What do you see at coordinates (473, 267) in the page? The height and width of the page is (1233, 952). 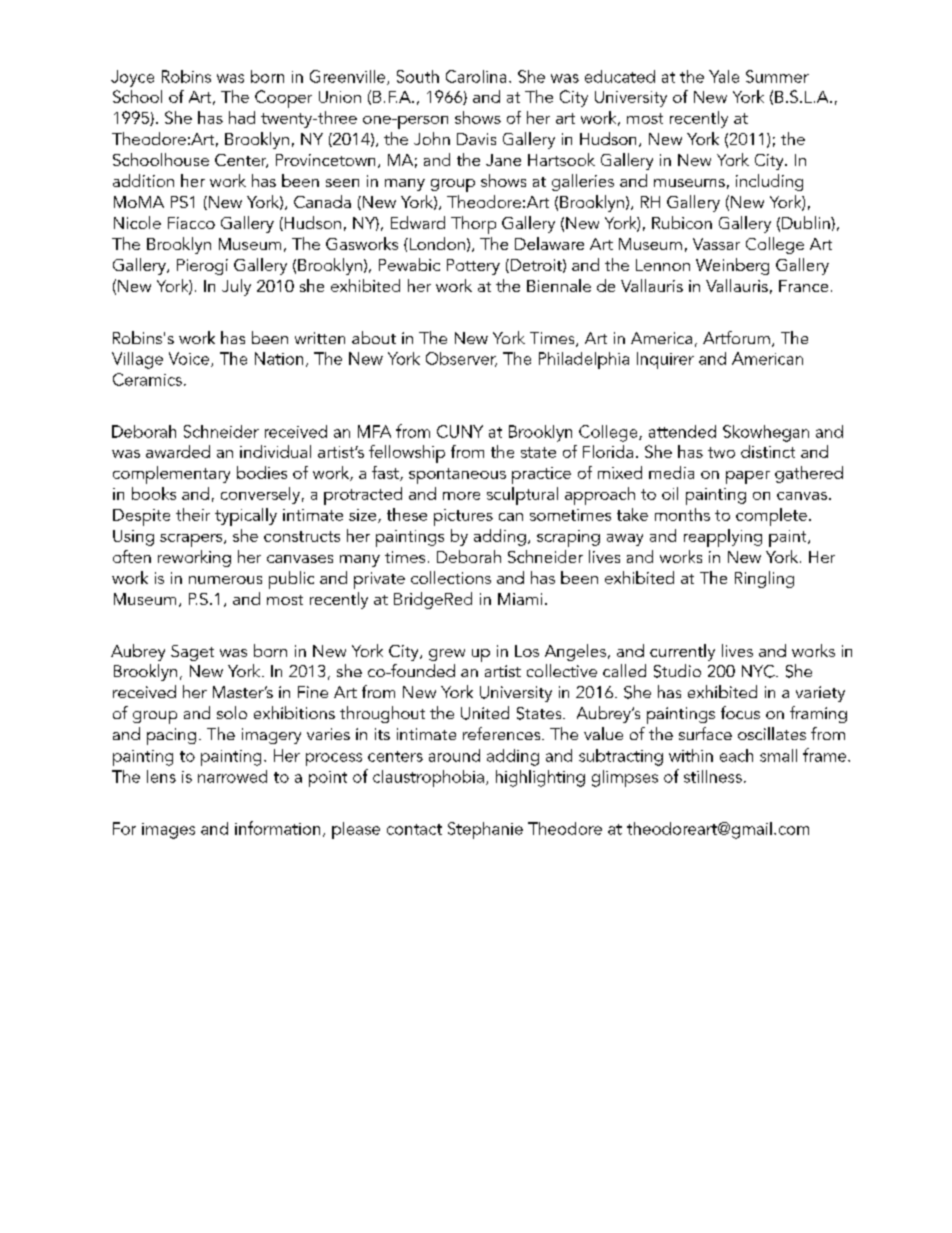 I see `Pottery` at bounding box center [473, 267].
